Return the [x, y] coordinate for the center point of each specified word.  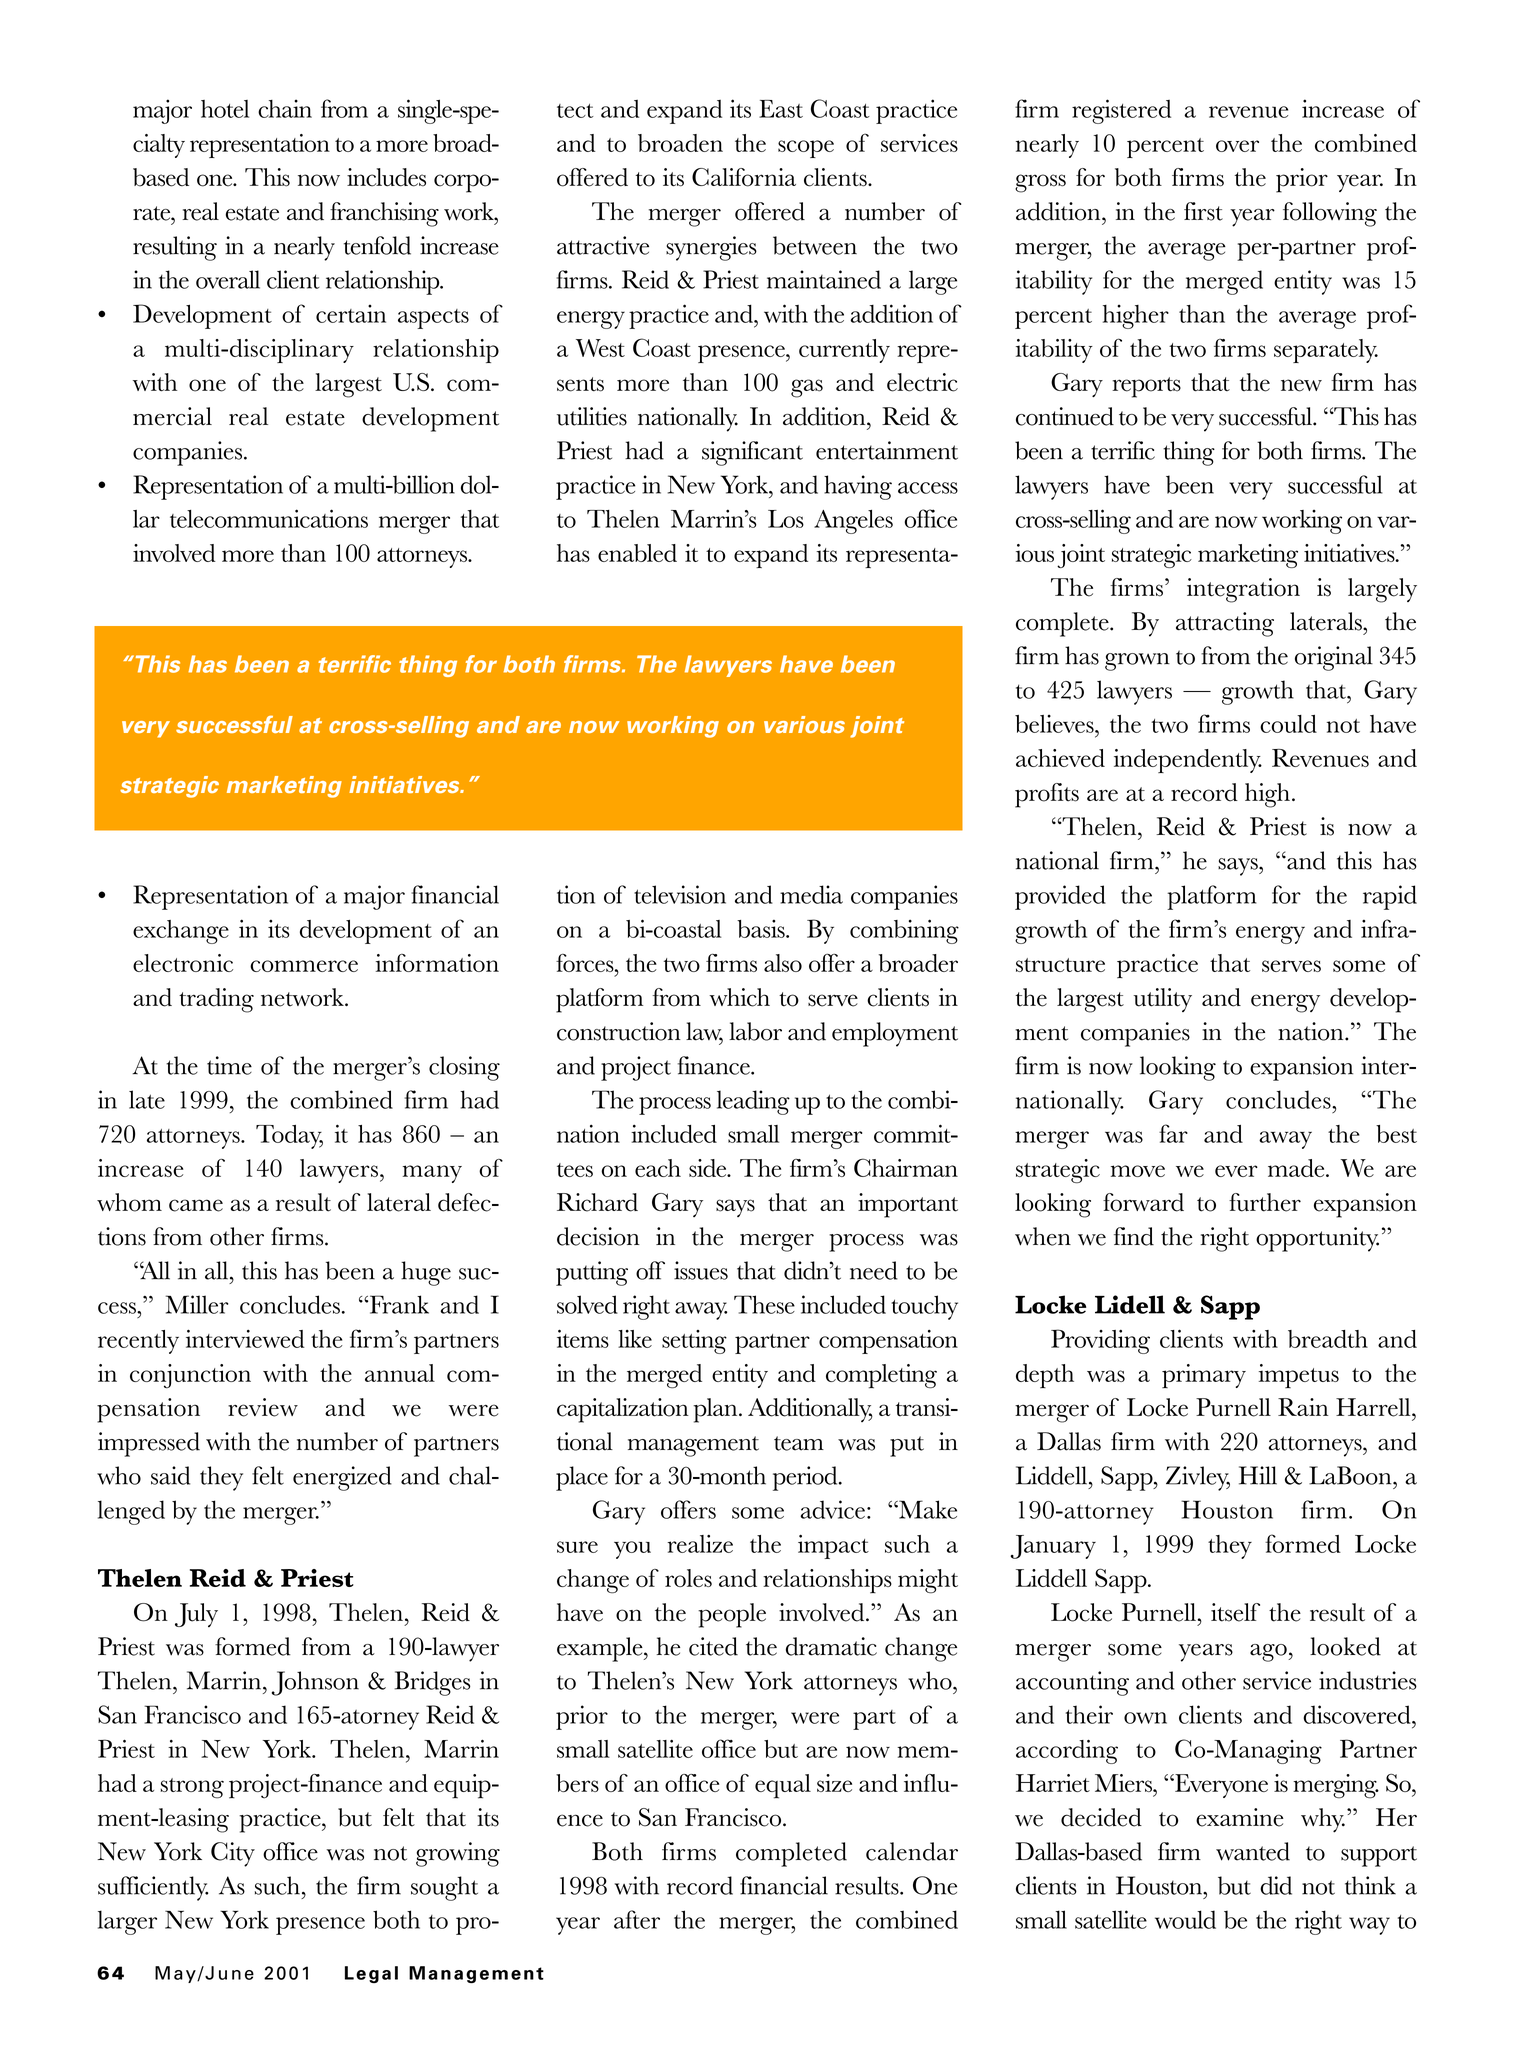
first [1203, 211]
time [229, 1065]
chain [285, 108]
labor [755, 1031]
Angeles [853, 522]
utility [1163, 1000]
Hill [1258, 1475]
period [806, 1478]
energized [342, 1478]
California [744, 177]
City [233, 1854]
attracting [1225, 624]
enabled [637, 553]
